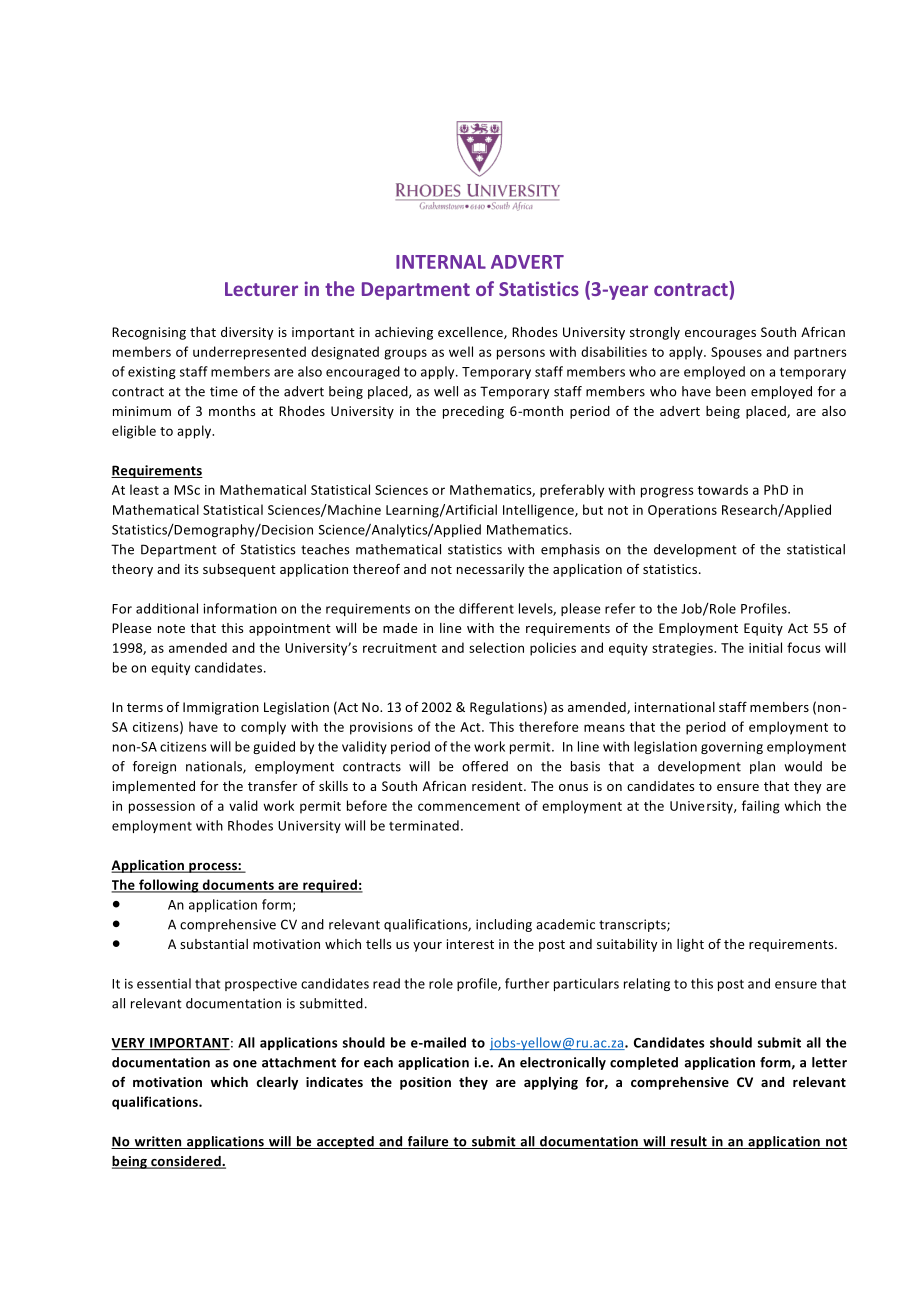  What do you see at coordinates (158, 1142) in the document?
I see `written` at bounding box center [158, 1142].
